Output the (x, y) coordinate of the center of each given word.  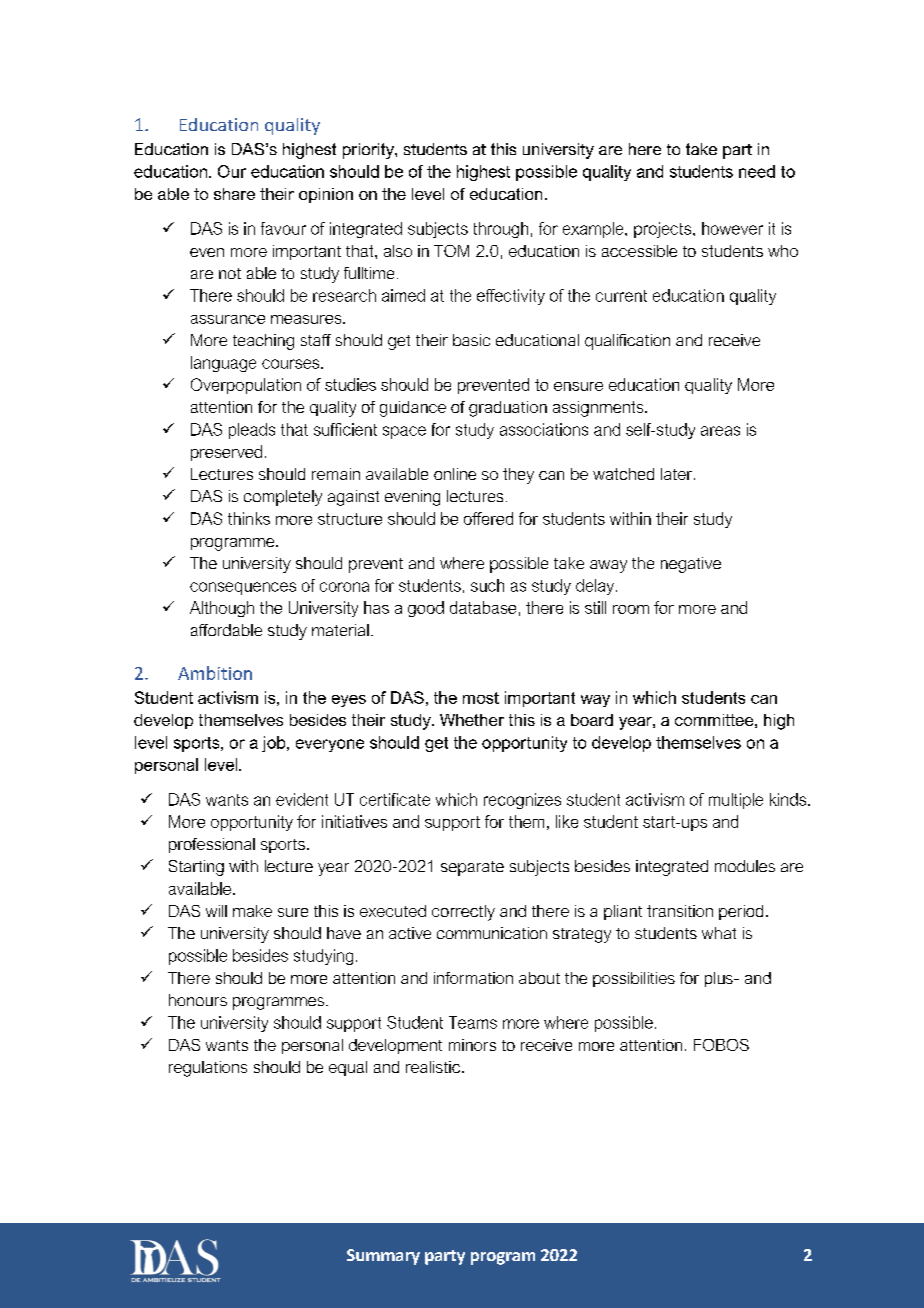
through (501, 230)
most (481, 698)
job (275, 744)
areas (720, 431)
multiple (736, 801)
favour (283, 228)
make (252, 911)
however (732, 228)
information (473, 978)
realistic (433, 1067)
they (518, 476)
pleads (252, 431)
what (719, 933)
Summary (383, 1257)
